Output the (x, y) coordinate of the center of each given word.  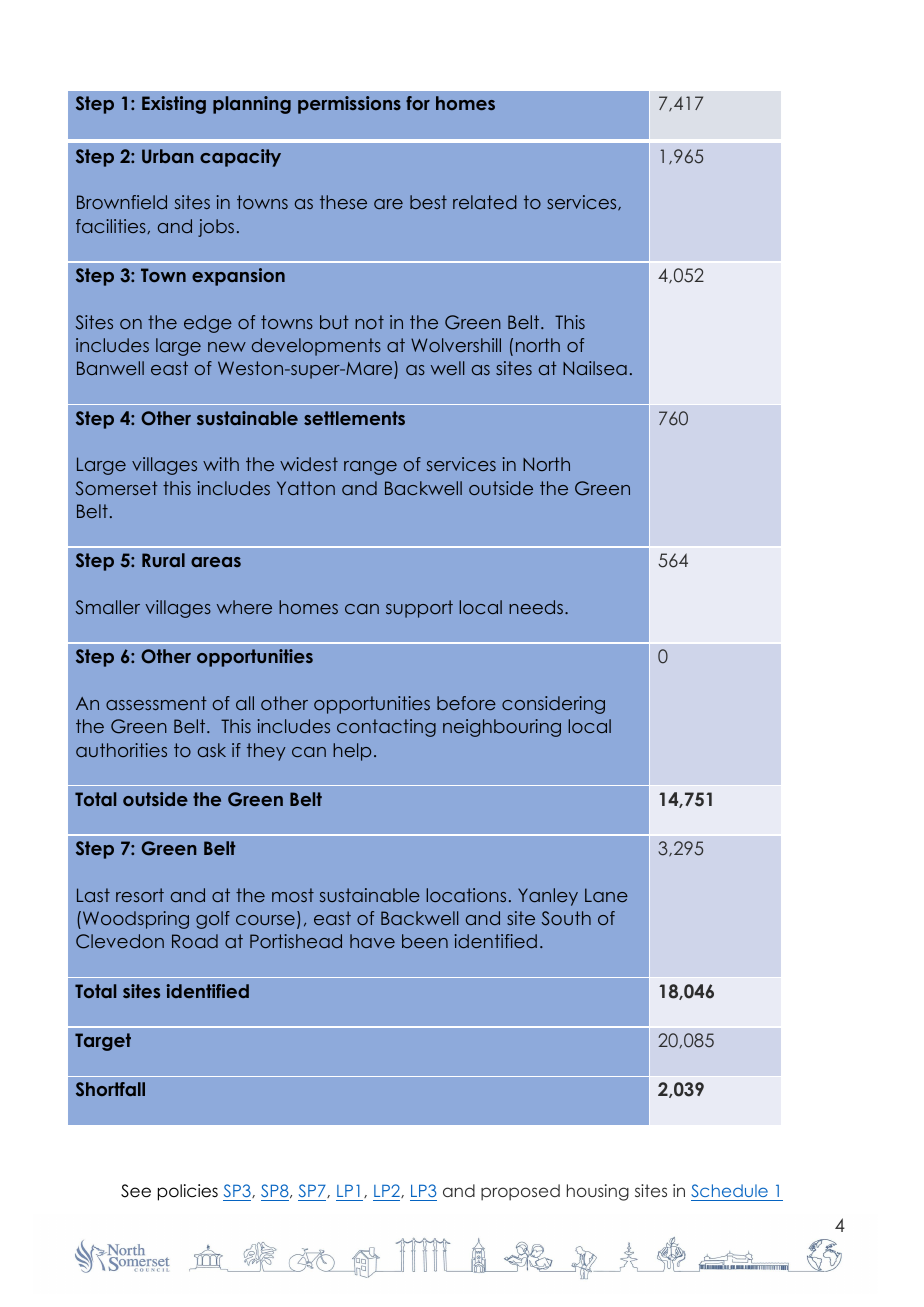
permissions (349, 105)
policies (188, 1192)
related (485, 202)
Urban (168, 156)
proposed (520, 1192)
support (419, 609)
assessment (156, 703)
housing (598, 1192)
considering (553, 705)
